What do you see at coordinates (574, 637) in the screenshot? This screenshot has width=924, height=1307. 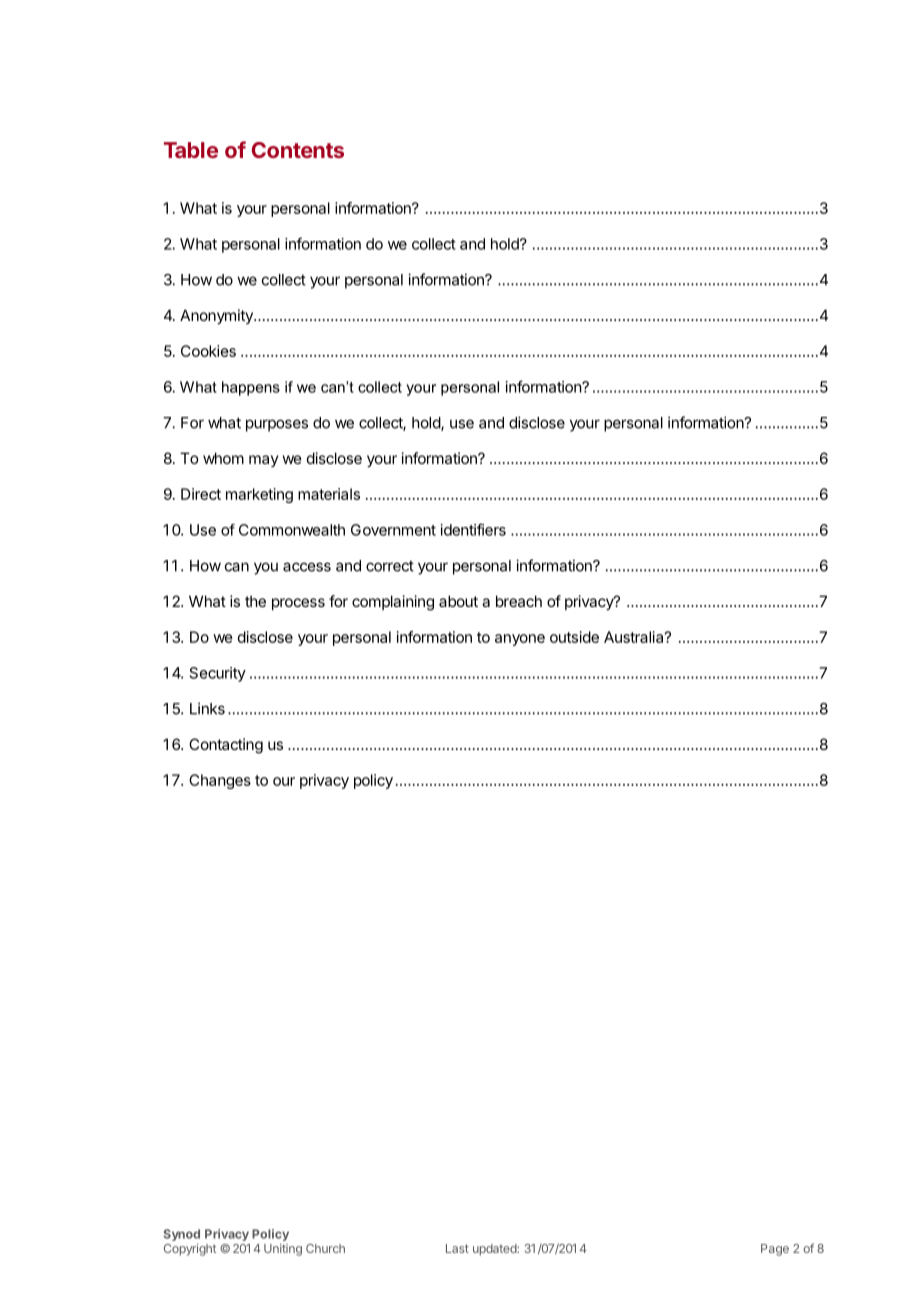 I see `outside` at bounding box center [574, 637].
